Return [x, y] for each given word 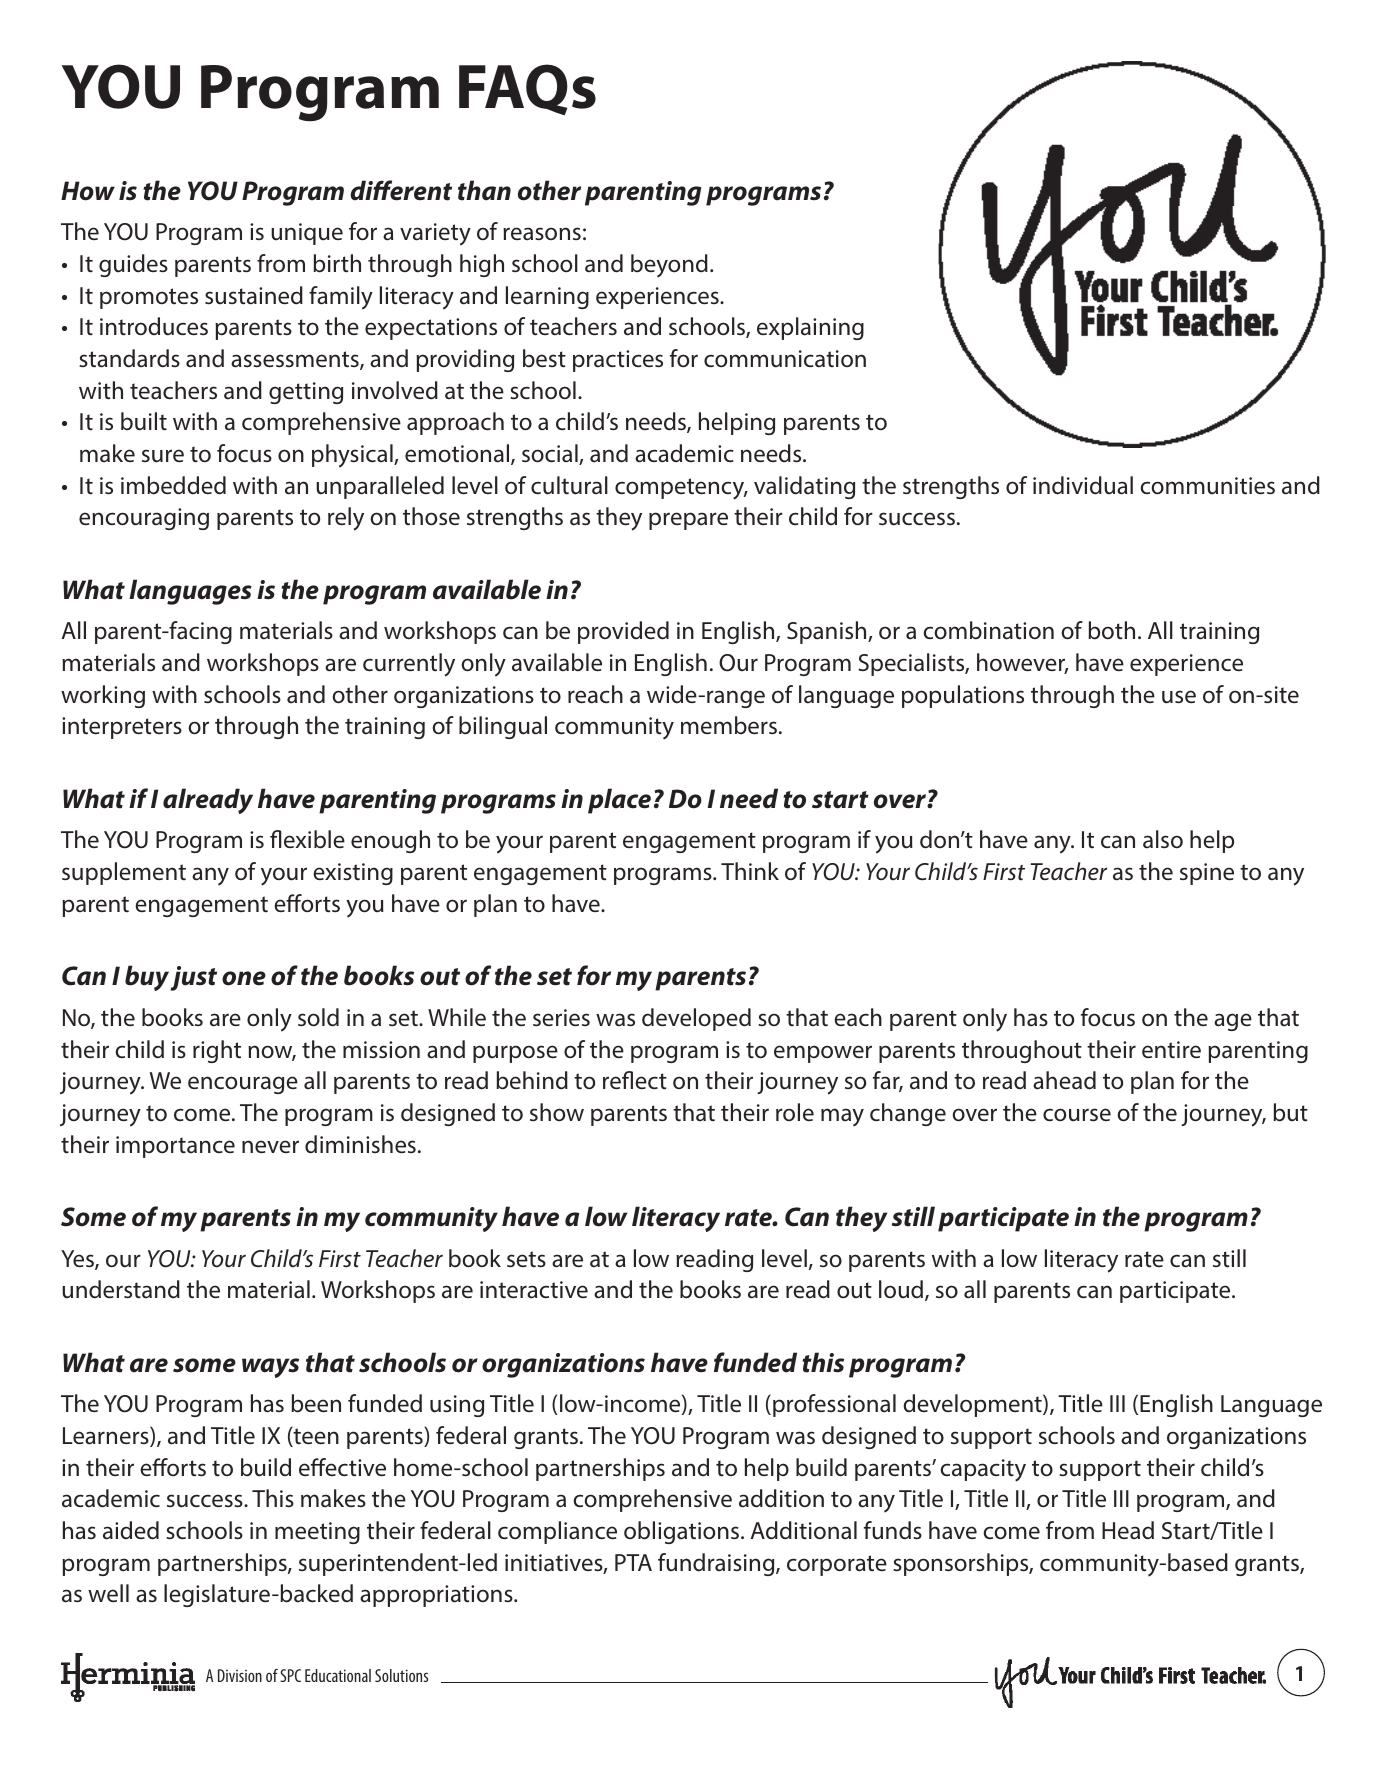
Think [750, 871]
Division [240, 1675]
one [244, 978]
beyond [669, 266]
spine [1207, 874]
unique [307, 234]
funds [893, 1530]
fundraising [717, 1564]
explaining [810, 328]
